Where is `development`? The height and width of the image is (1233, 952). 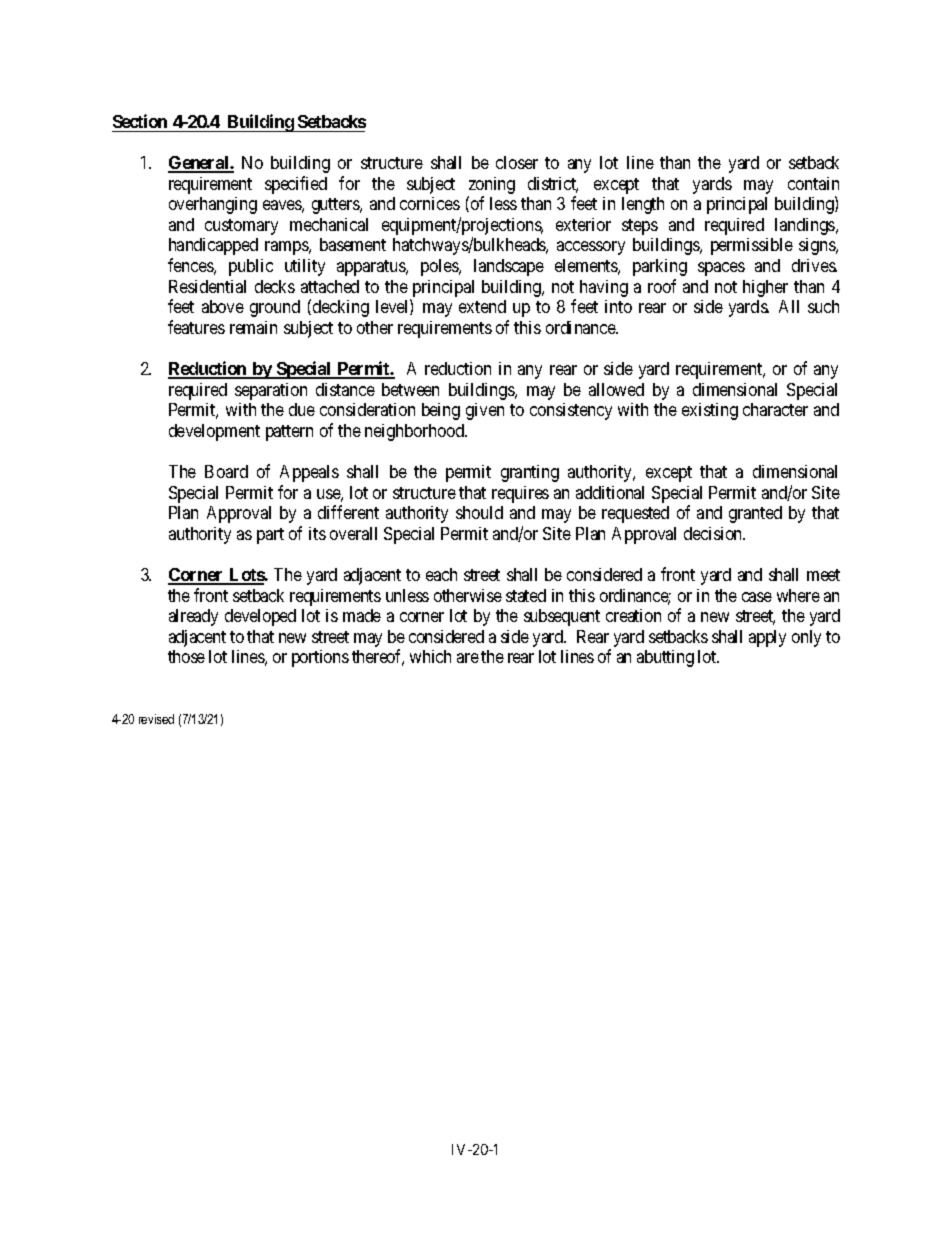 development is located at coordinates (214, 432).
